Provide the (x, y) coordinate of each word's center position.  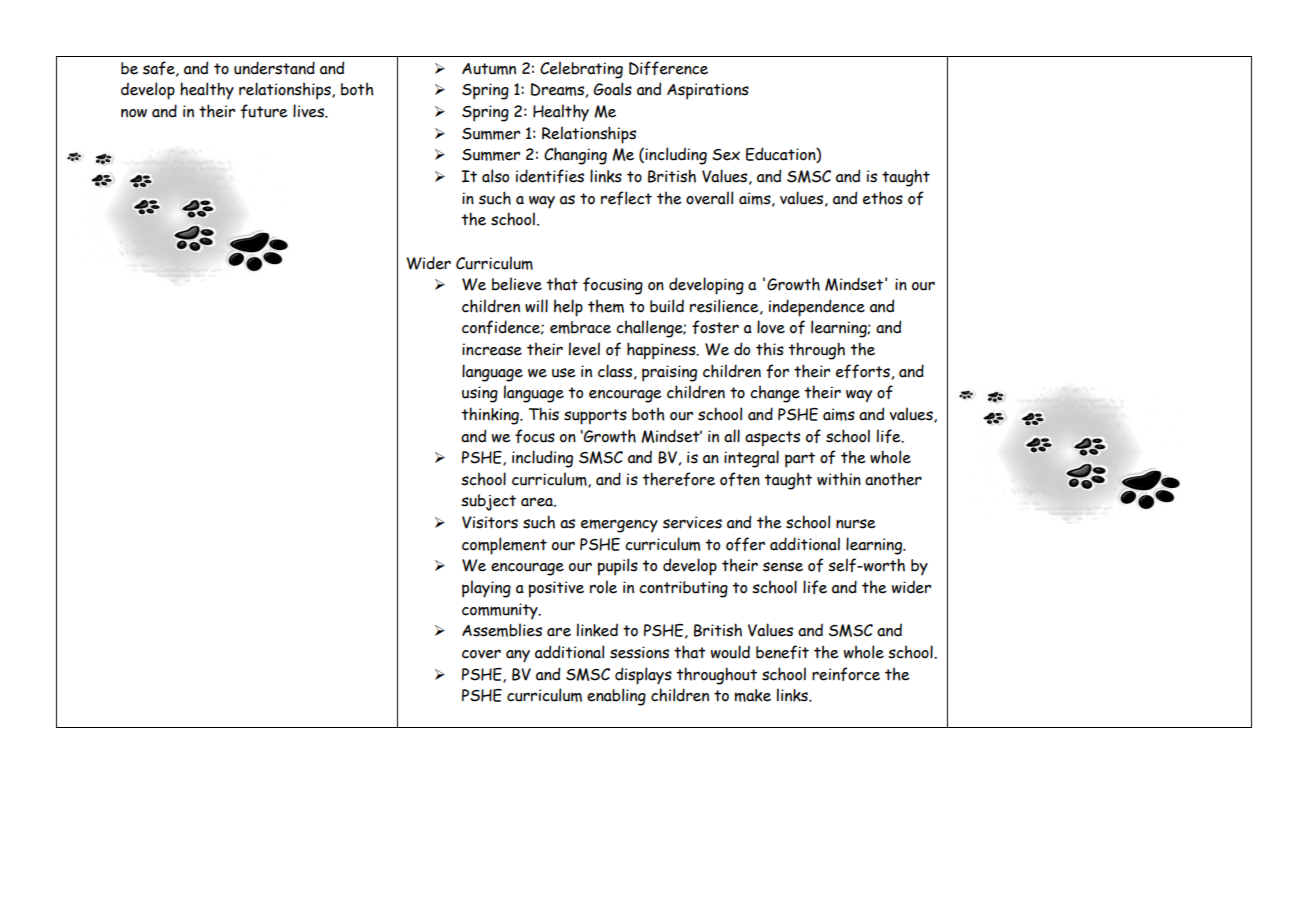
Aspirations (708, 91)
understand (274, 68)
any (518, 656)
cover (481, 654)
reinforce (846, 674)
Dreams (557, 89)
